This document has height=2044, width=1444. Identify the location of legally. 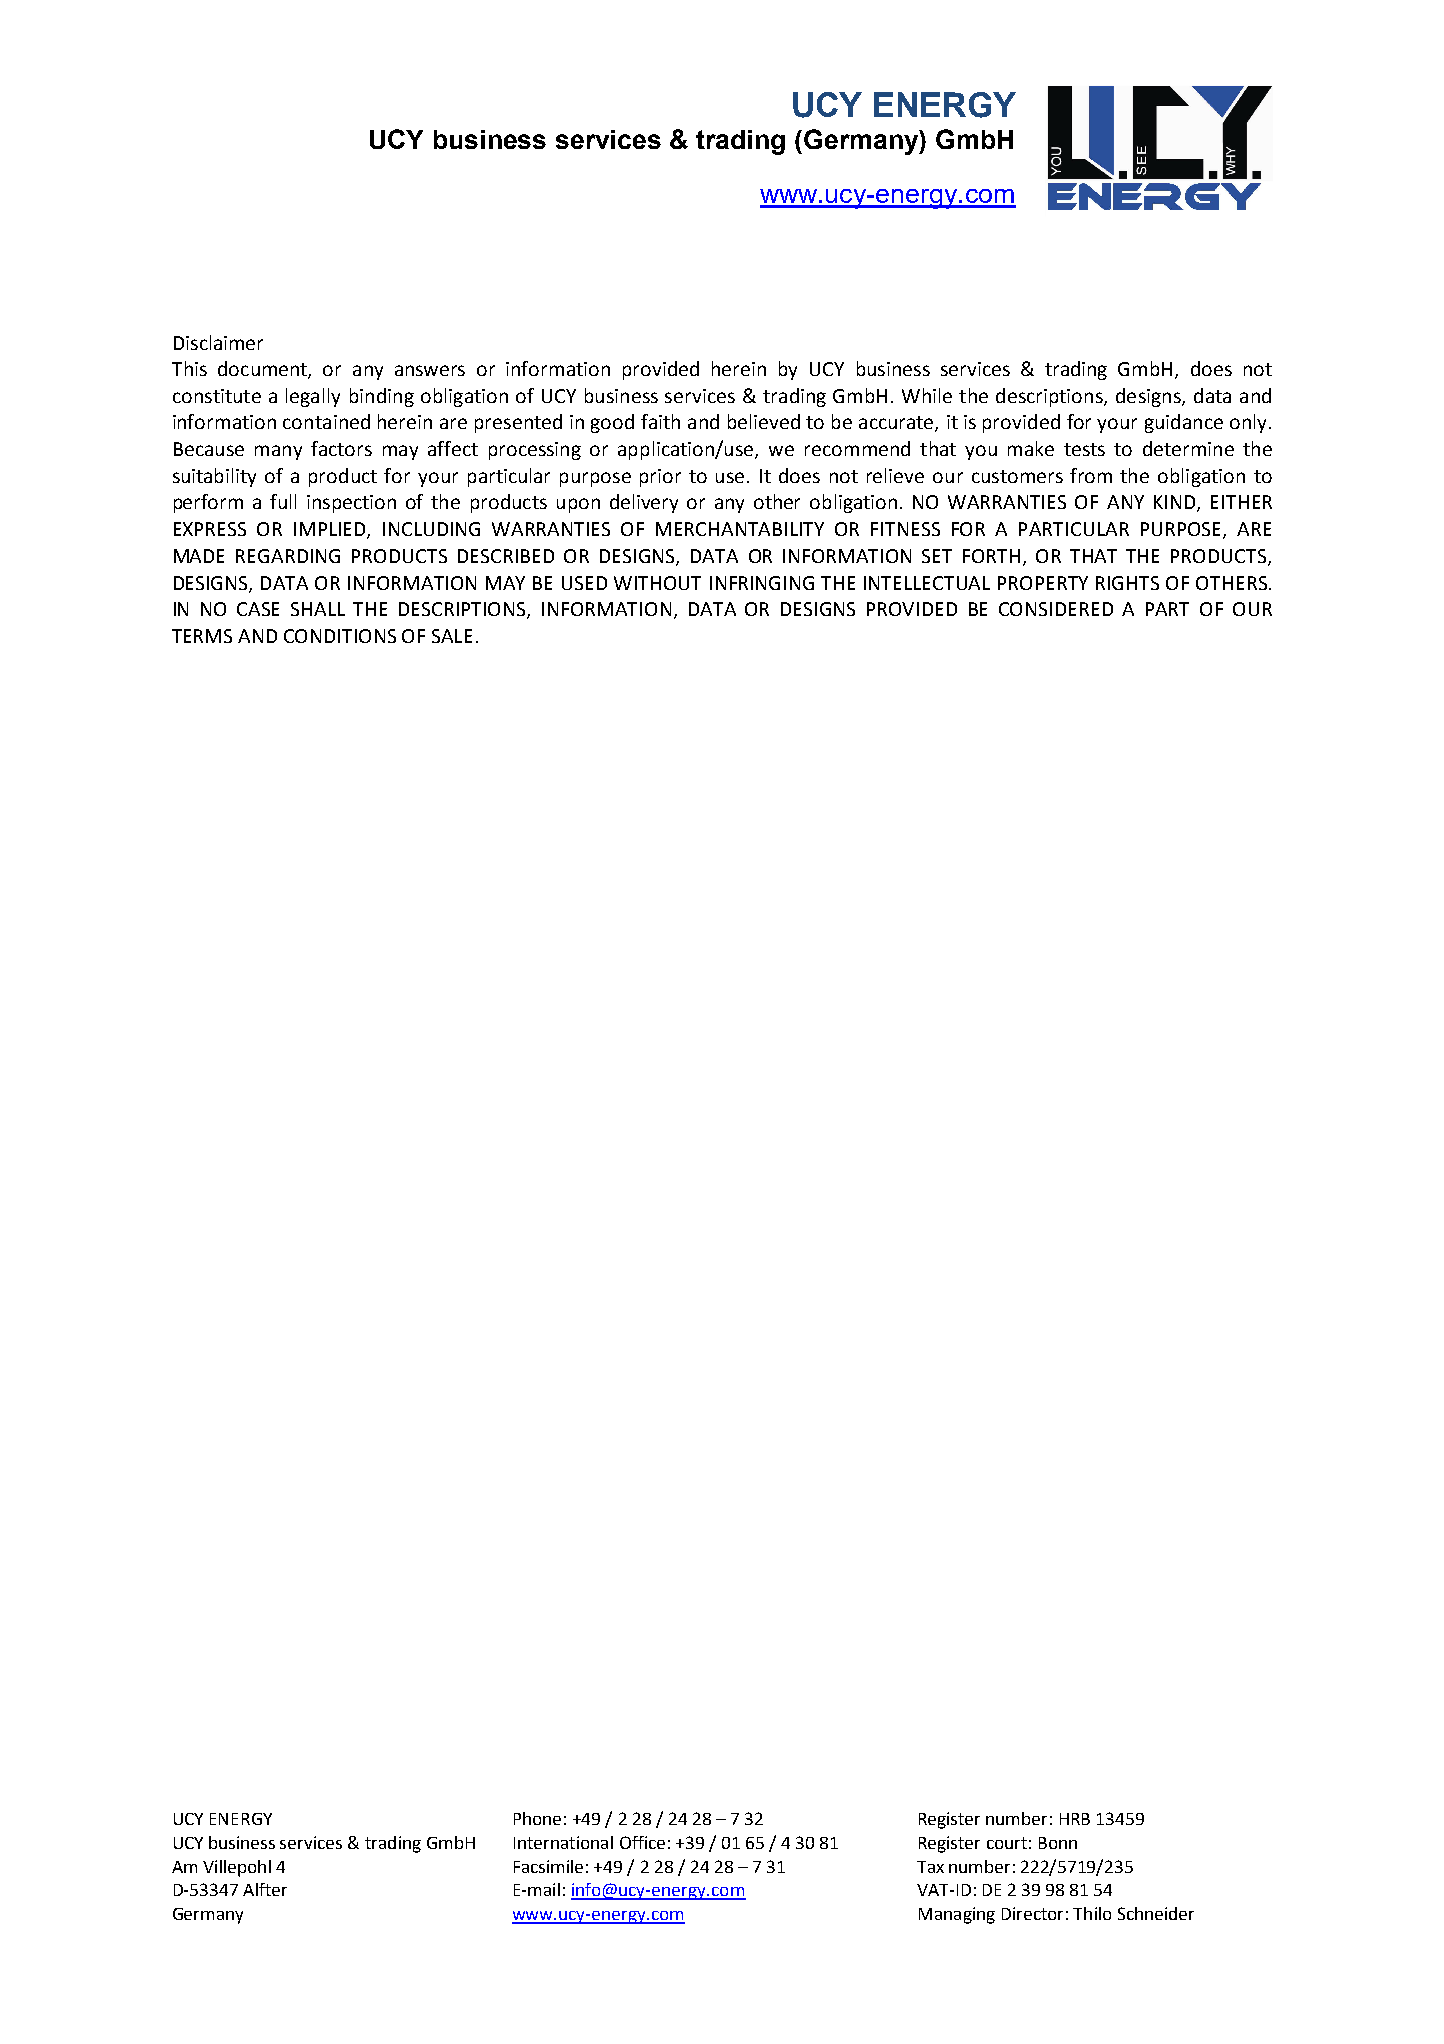
(313, 397).
